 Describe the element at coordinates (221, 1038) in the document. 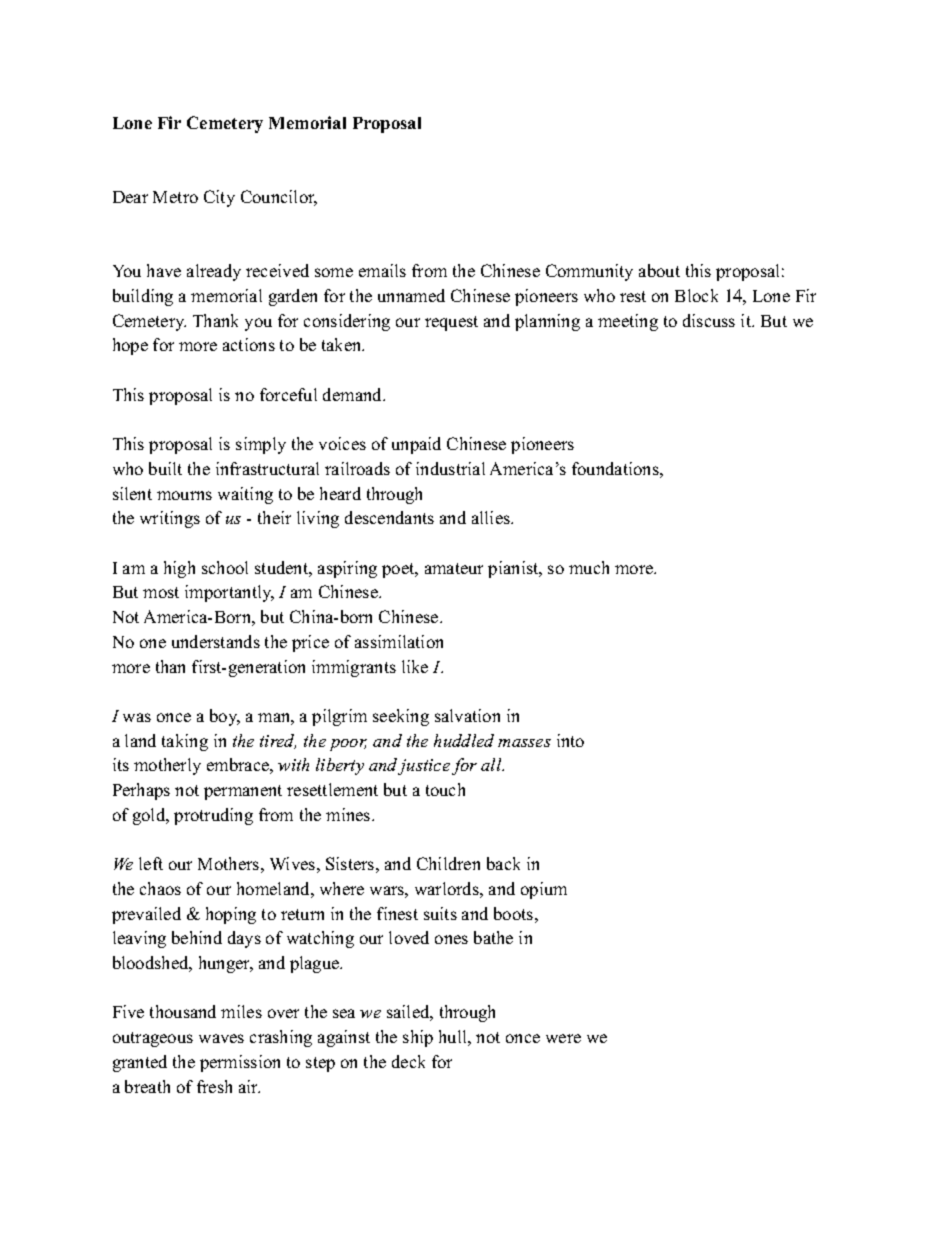

I see `waves` at that location.
